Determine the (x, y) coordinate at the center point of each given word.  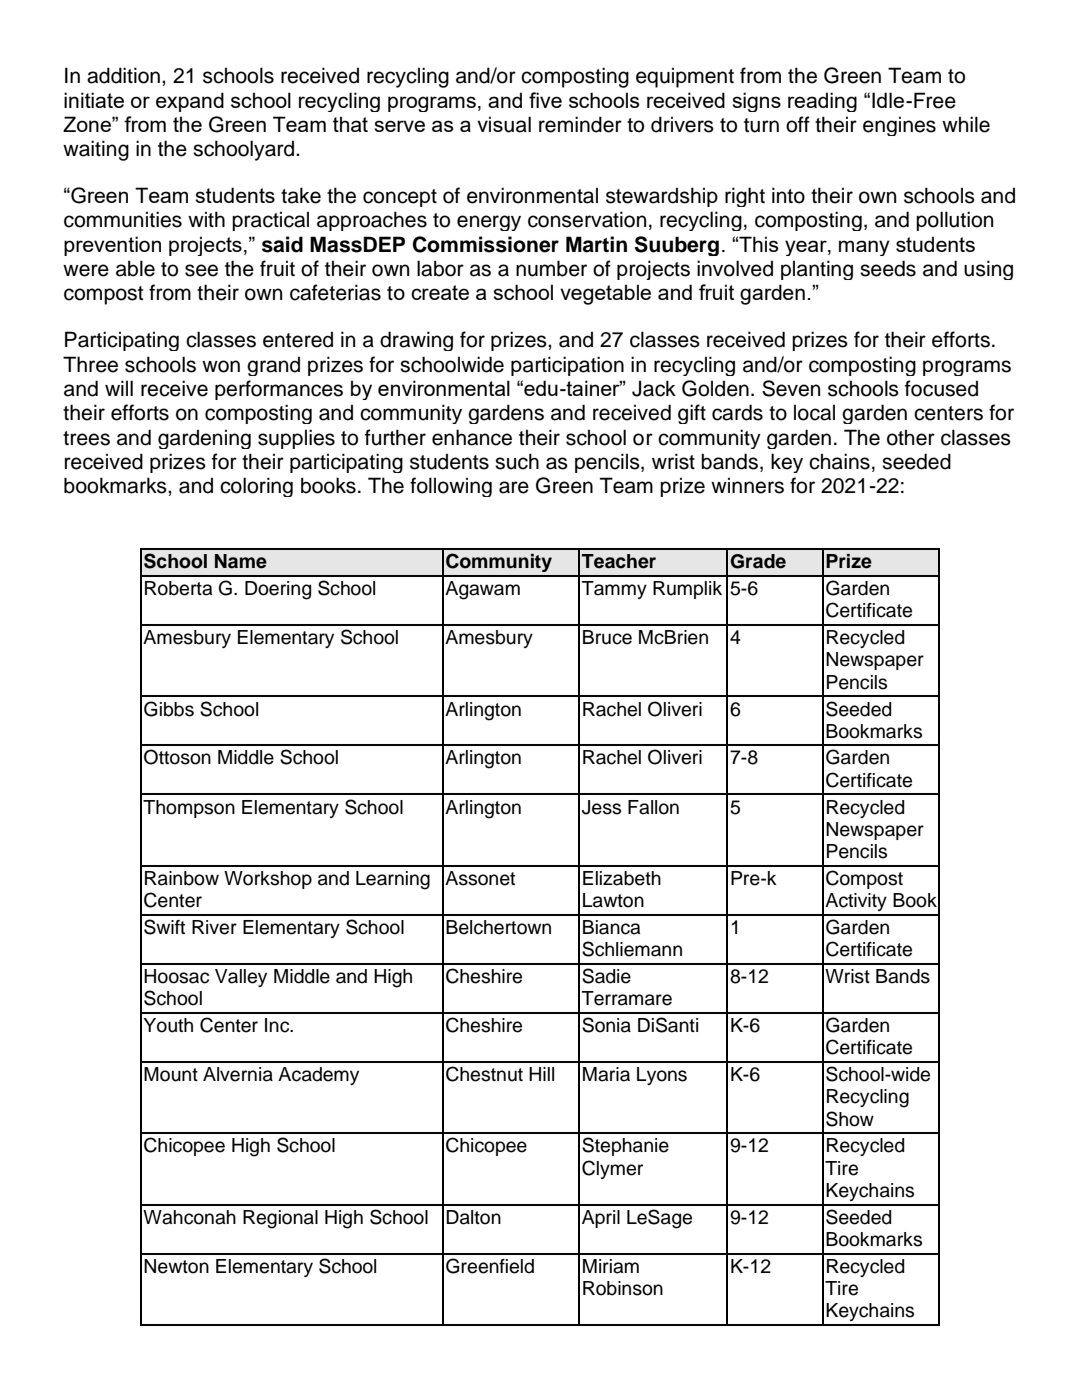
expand (190, 102)
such (517, 461)
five (545, 100)
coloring (256, 487)
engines (899, 126)
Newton (176, 1266)
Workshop (268, 880)
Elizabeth (622, 878)
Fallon (653, 807)
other (911, 437)
